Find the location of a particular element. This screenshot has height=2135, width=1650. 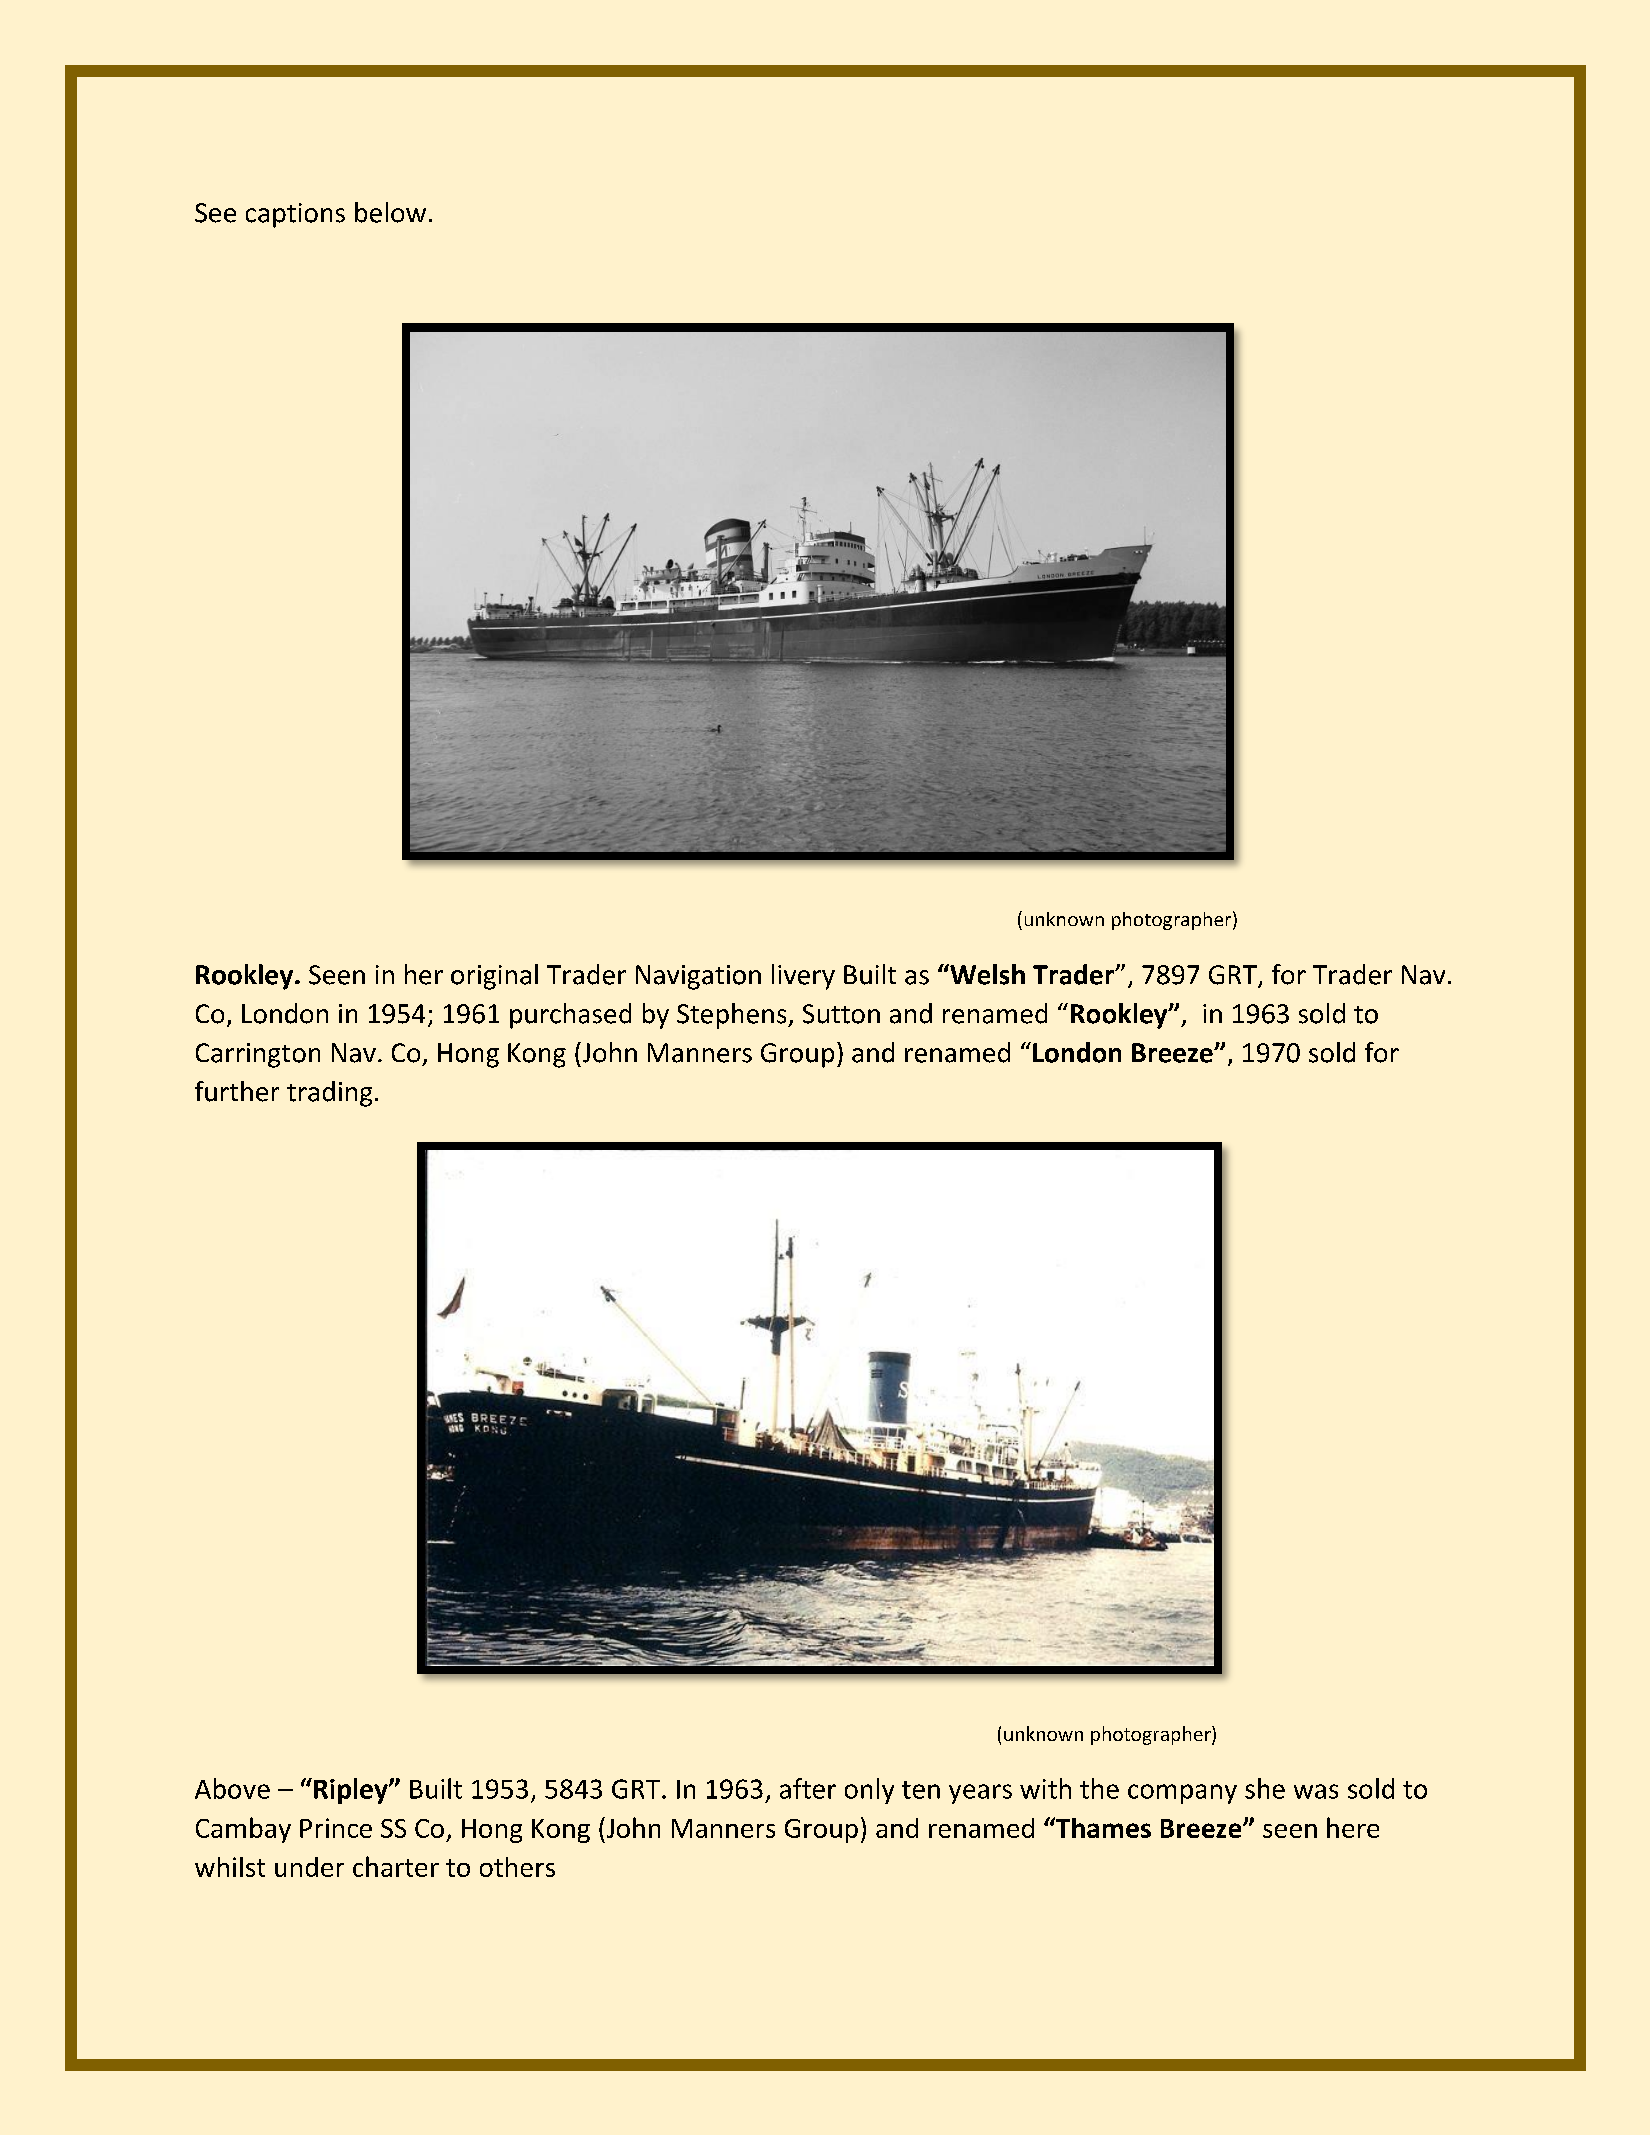

below is located at coordinates (390, 212).
